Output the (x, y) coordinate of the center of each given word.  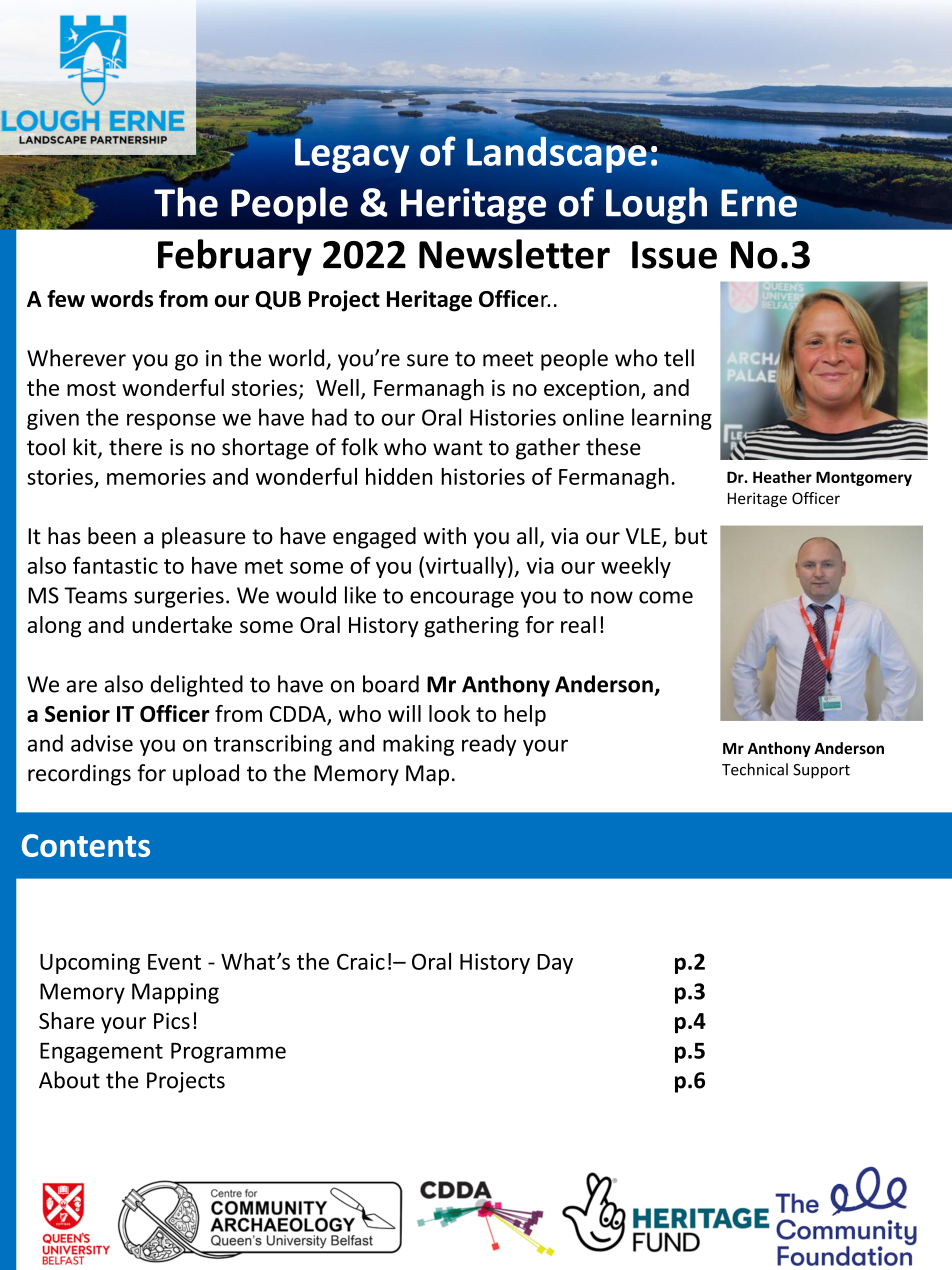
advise (102, 743)
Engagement (101, 1053)
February (235, 257)
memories (156, 476)
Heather (782, 477)
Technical (755, 769)
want (458, 448)
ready (489, 745)
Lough (656, 205)
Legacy (352, 155)
